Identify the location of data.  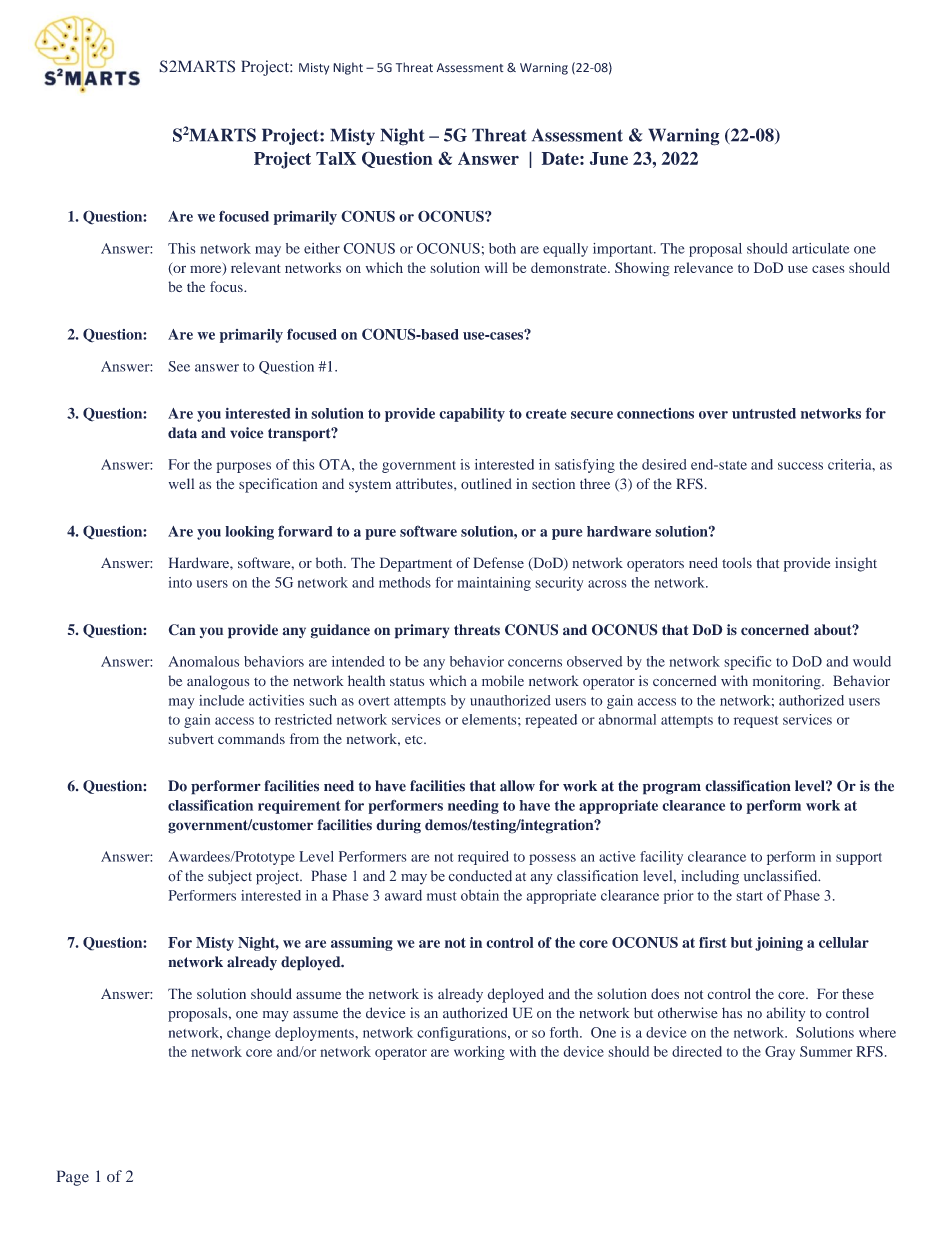
(182, 433).
